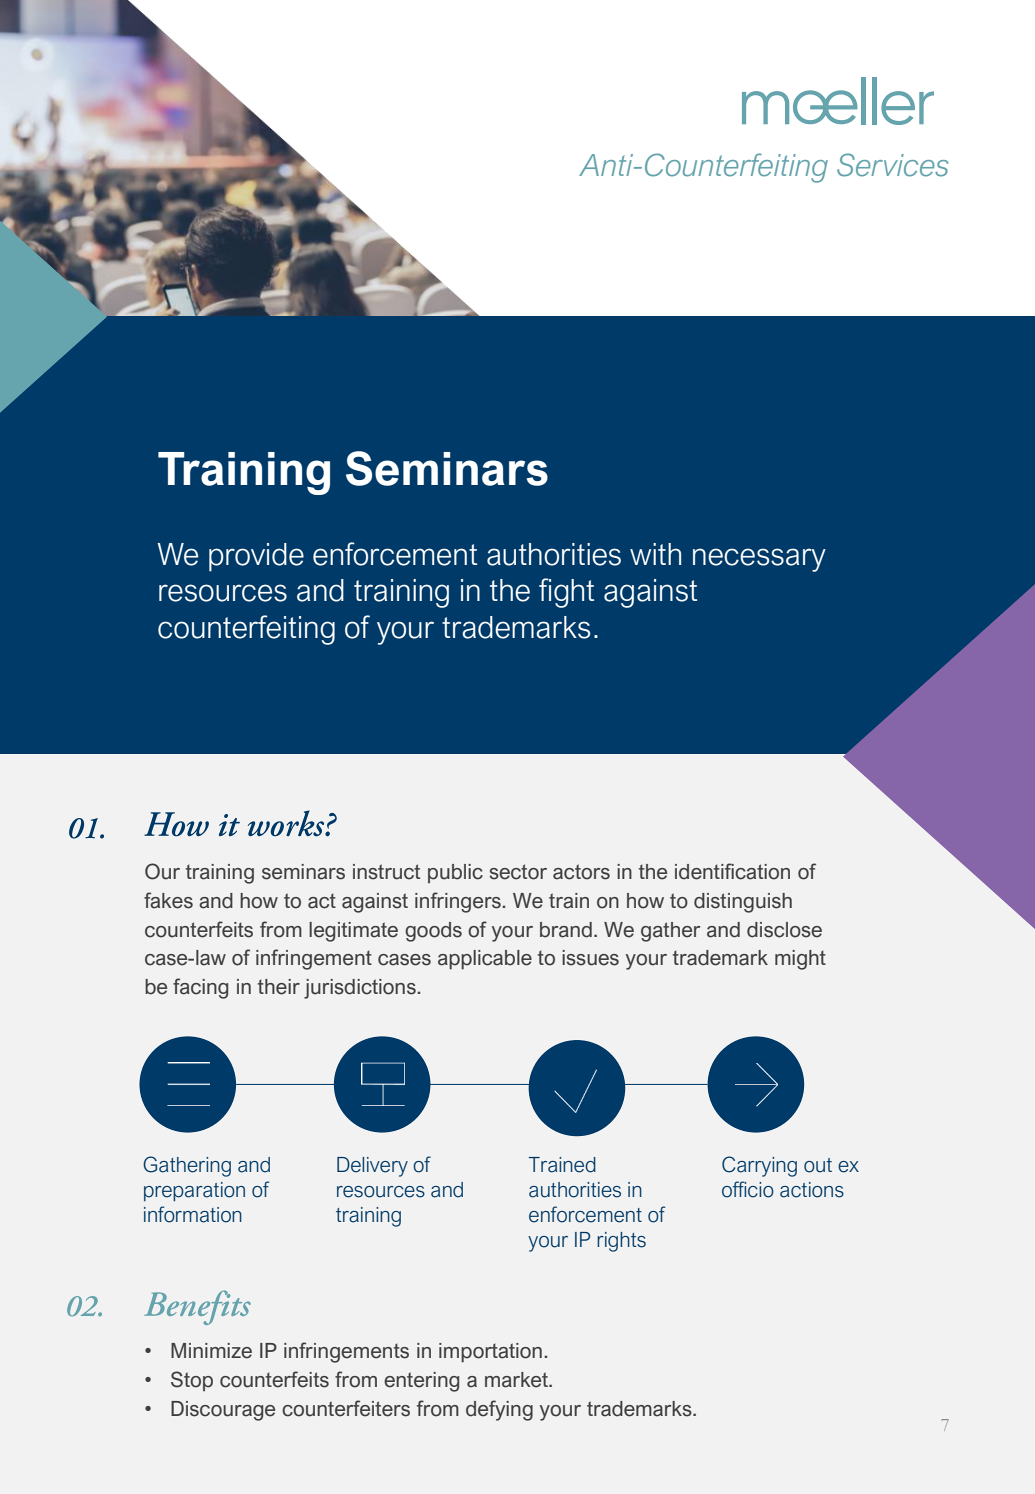  What do you see at coordinates (485, 960) in the screenshot?
I see `applicable` at bounding box center [485, 960].
